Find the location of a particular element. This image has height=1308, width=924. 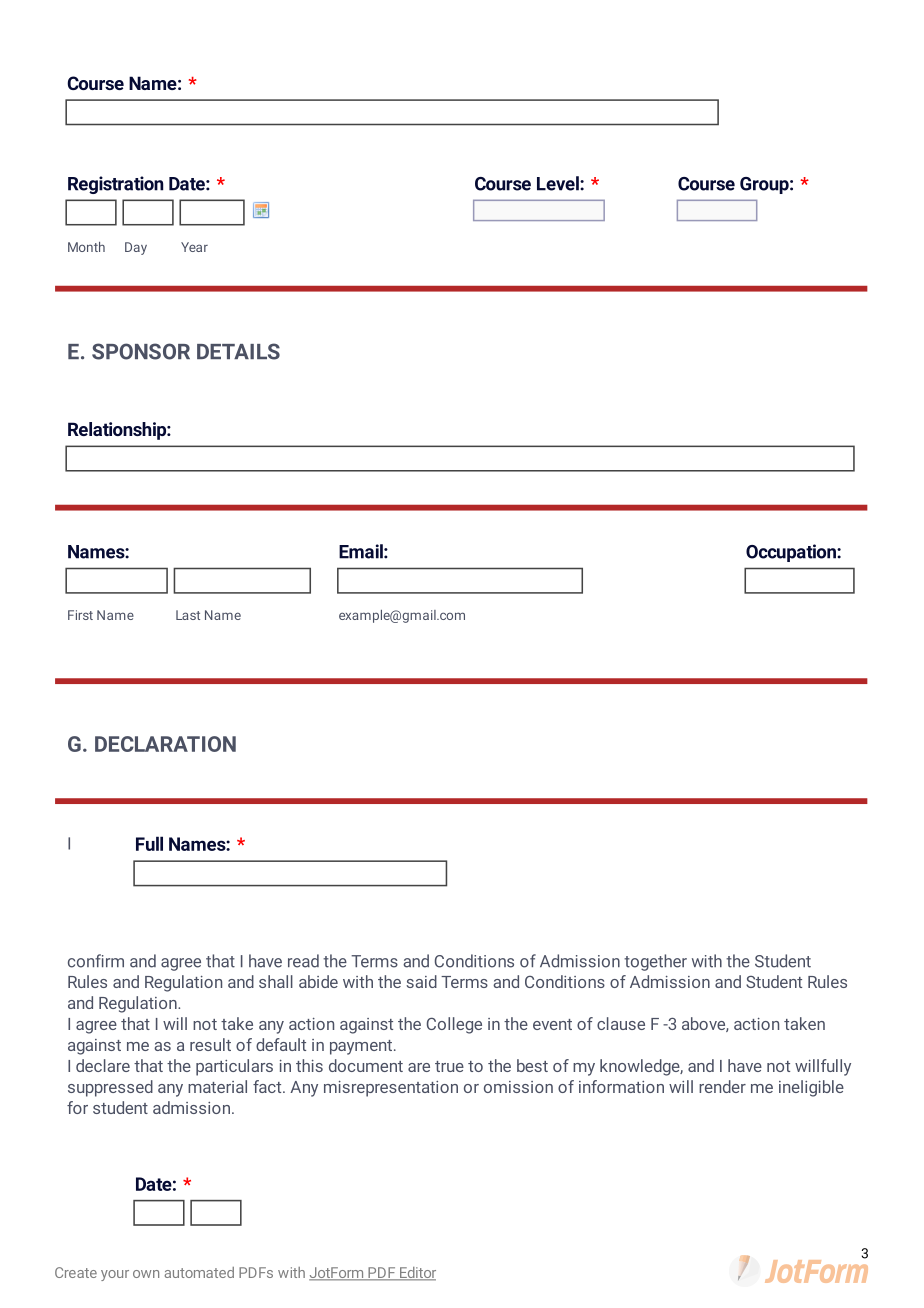

Occupation is located at coordinates (792, 553).
